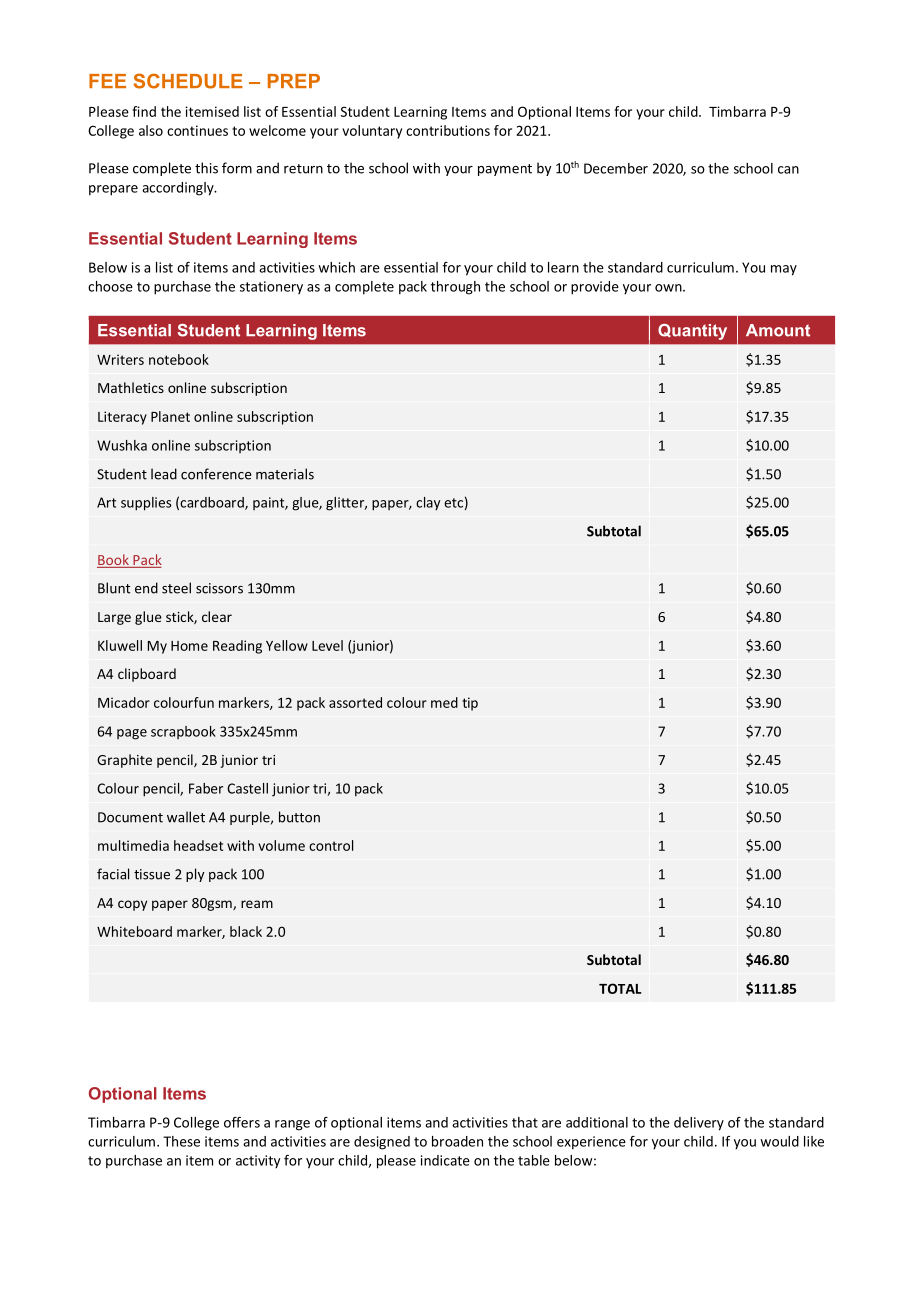 The width and height of the document is (924, 1308). Describe the element at coordinates (699, 1124) in the document. I see `delivery` at that location.
